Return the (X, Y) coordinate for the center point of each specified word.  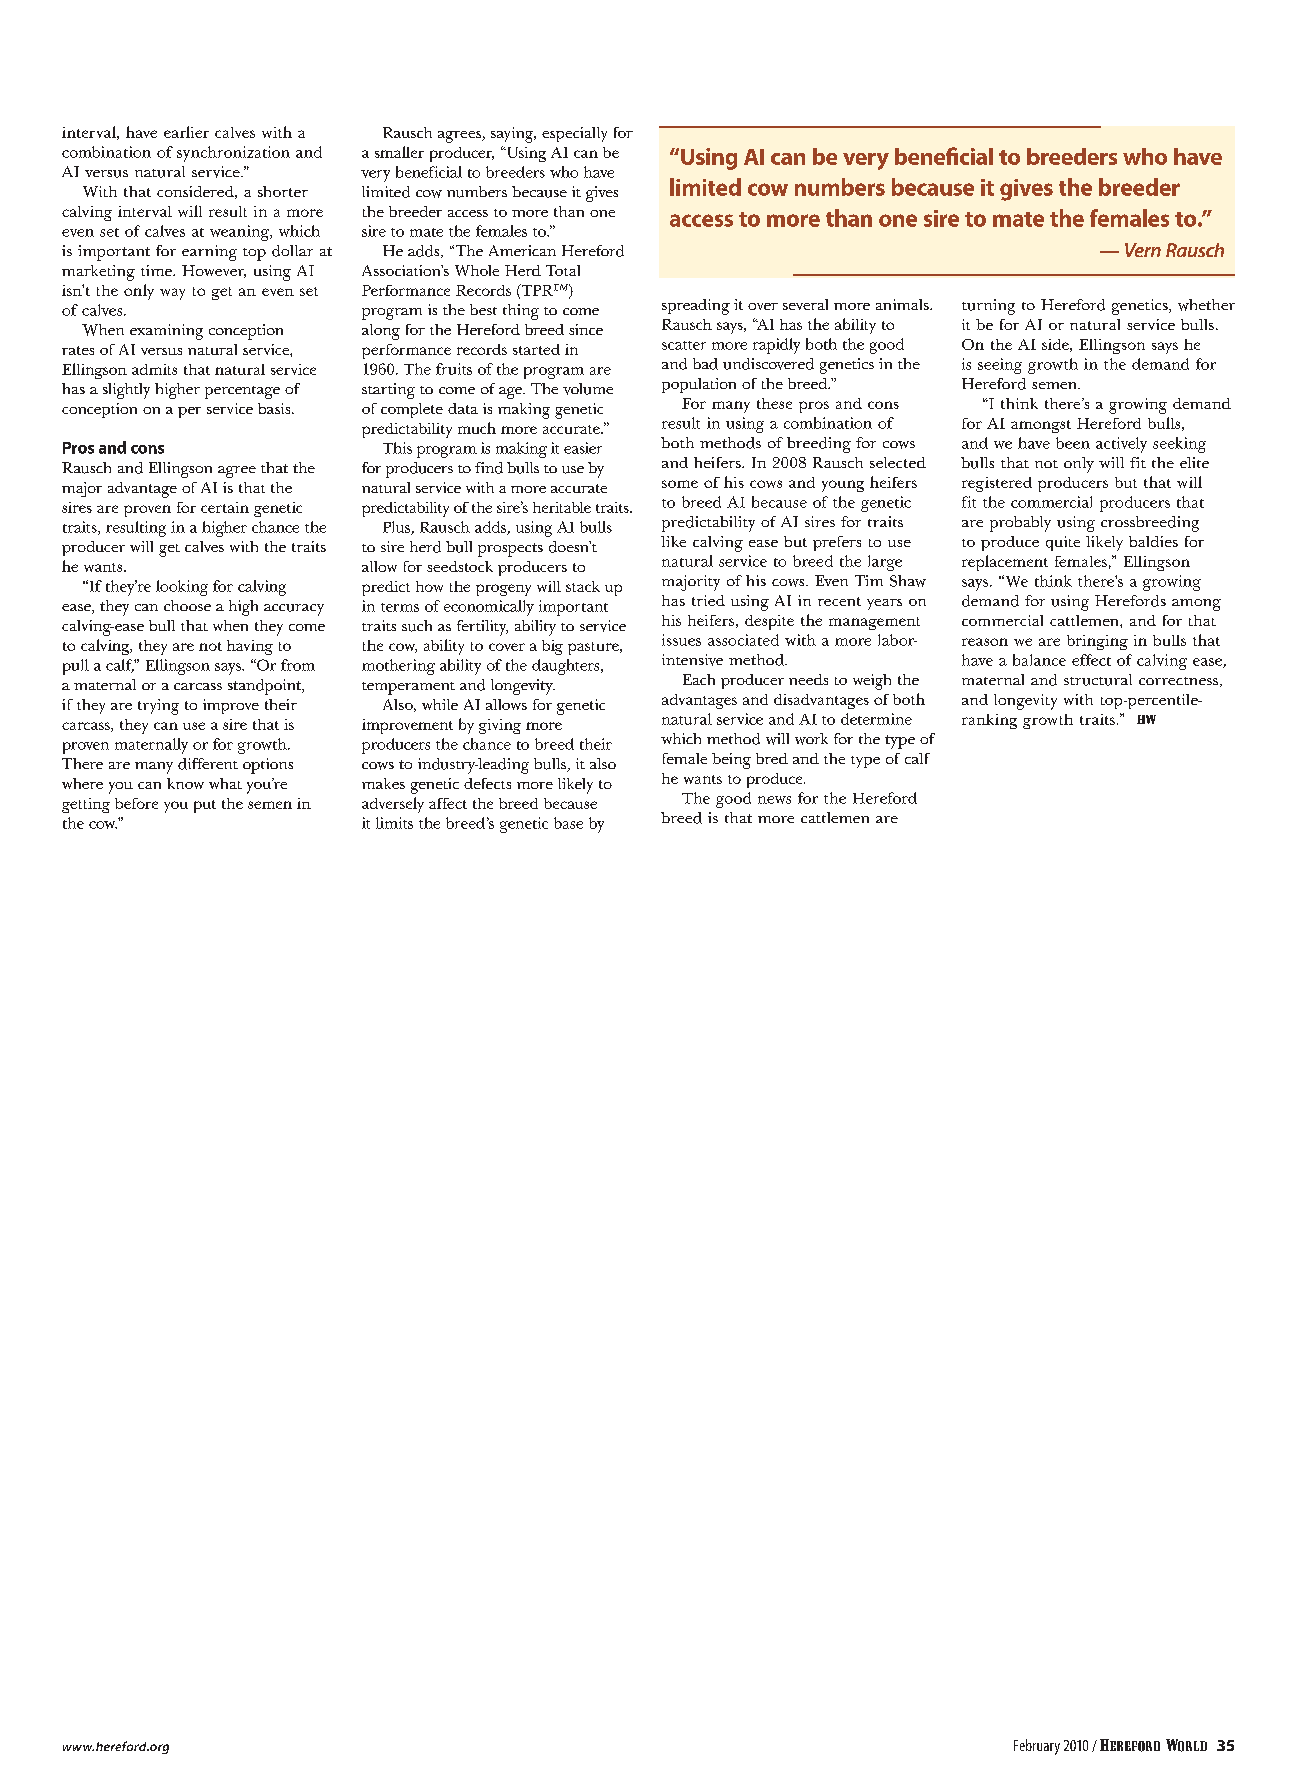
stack (583, 586)
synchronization (233, 154)
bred (772, 758)
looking (182, 588)
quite (1063, 543)
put (205, 806)
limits (394, 823)
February (1037, 1747)
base (568, 823)
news (774, 800)
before (136, 803)
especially (574, 134)
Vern (1143, 250)
